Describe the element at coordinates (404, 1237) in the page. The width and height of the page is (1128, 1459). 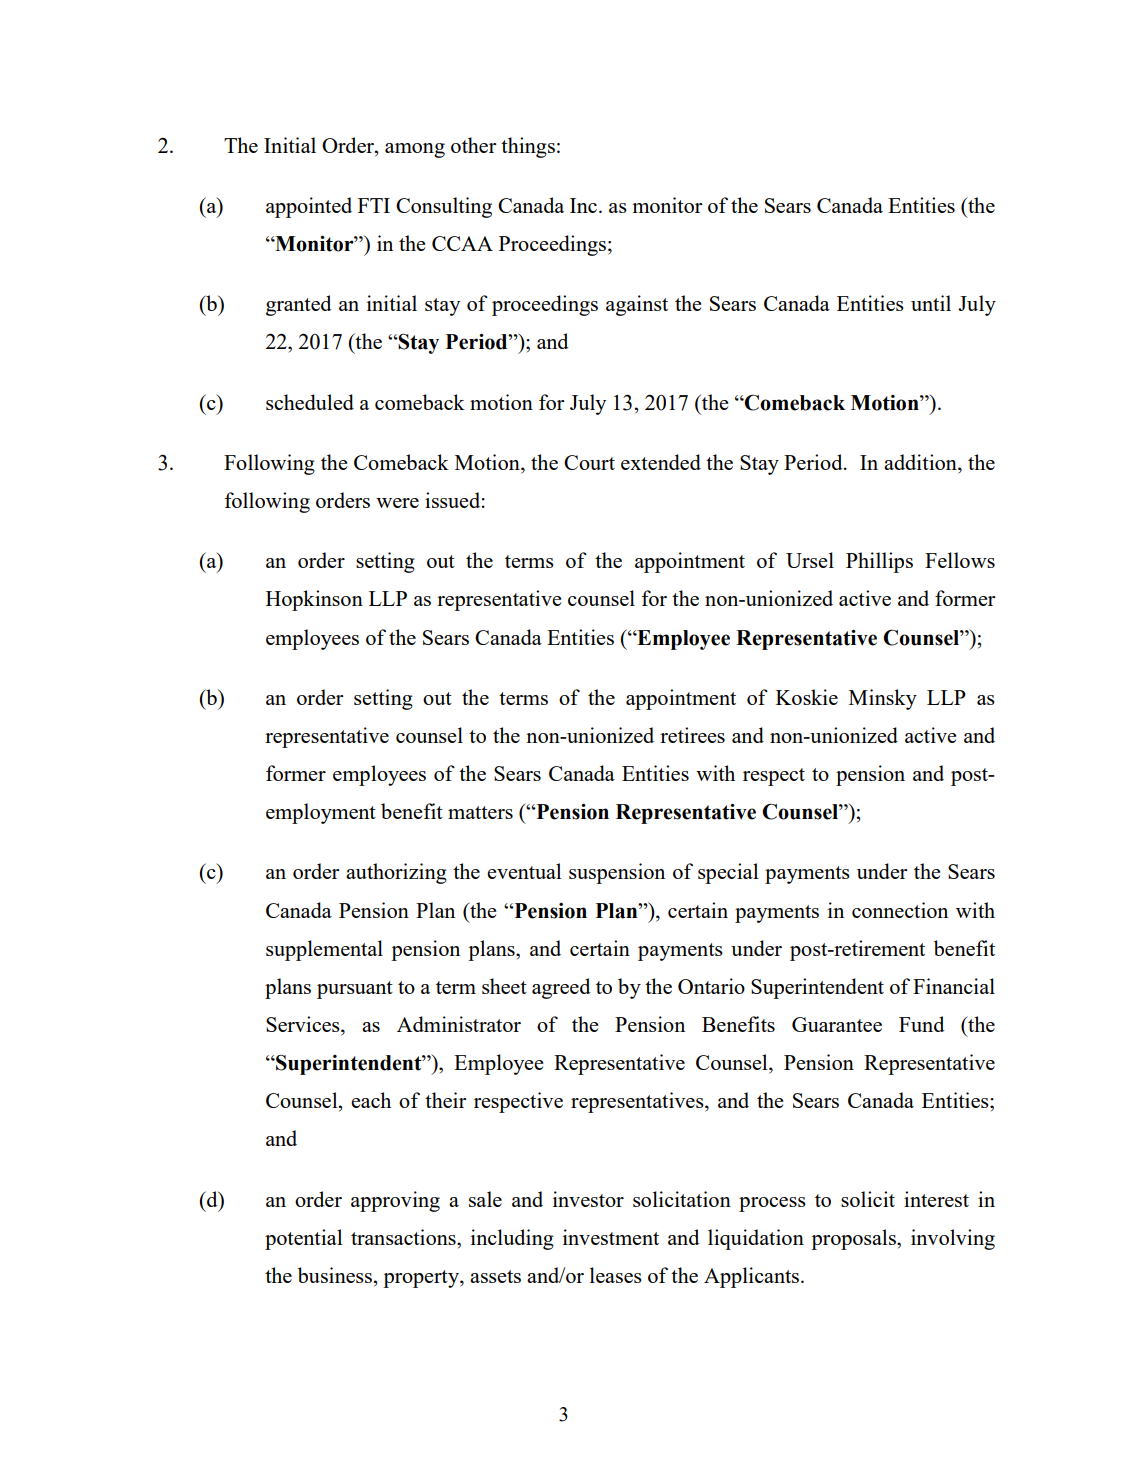
I see `transactions` at that location.
